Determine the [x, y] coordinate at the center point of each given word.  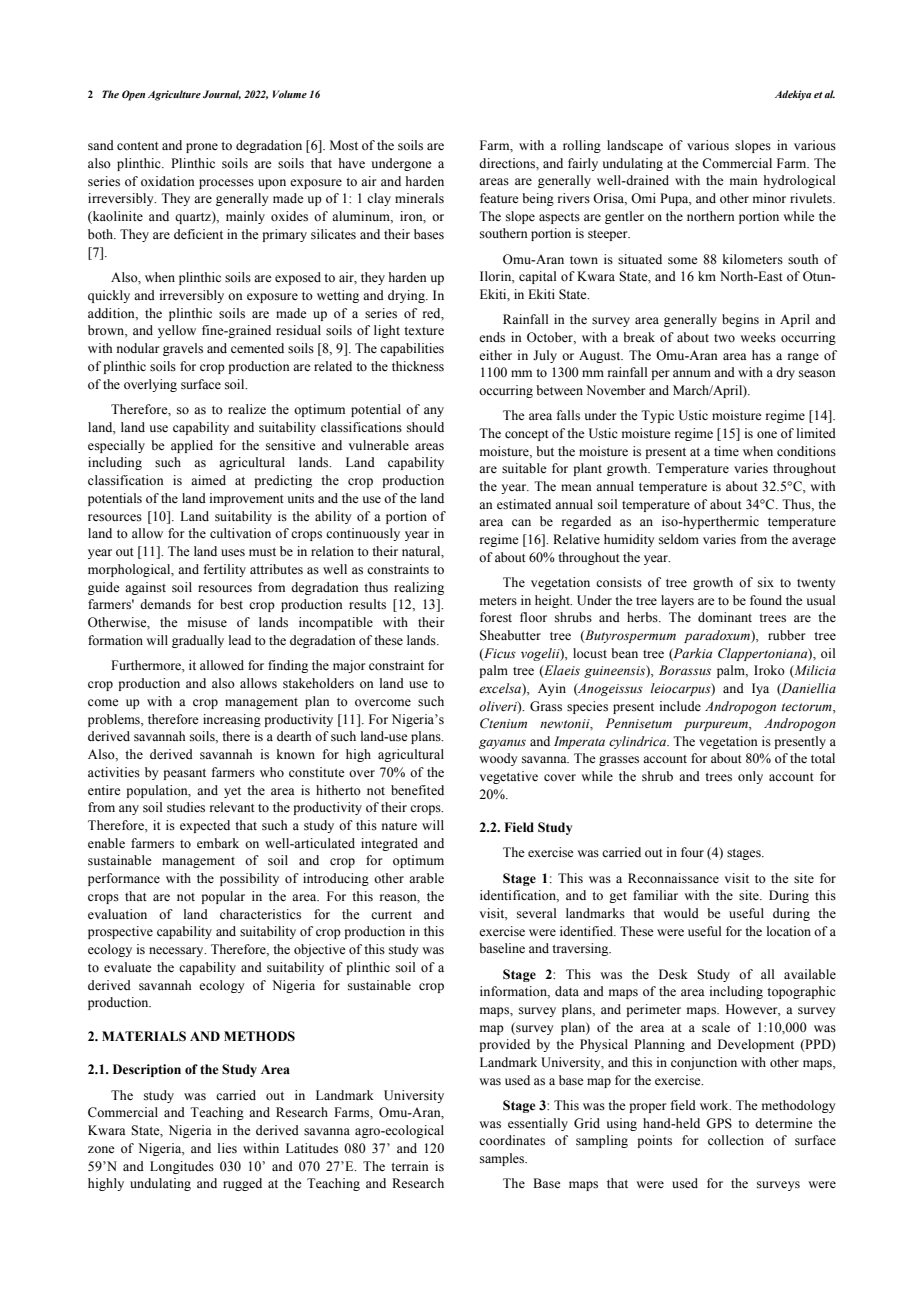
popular [223, 897]
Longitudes [182, 1167]
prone [202, 148]
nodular [138, 348]
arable [426, 878]
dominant [725, 617]
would [681, 913]
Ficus [499, 654]
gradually [198, 641]
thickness [418, 366]
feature [499, 198]
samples [503, 1159]
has [761, 355]
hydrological [799, 181]
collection [736, 1140]
